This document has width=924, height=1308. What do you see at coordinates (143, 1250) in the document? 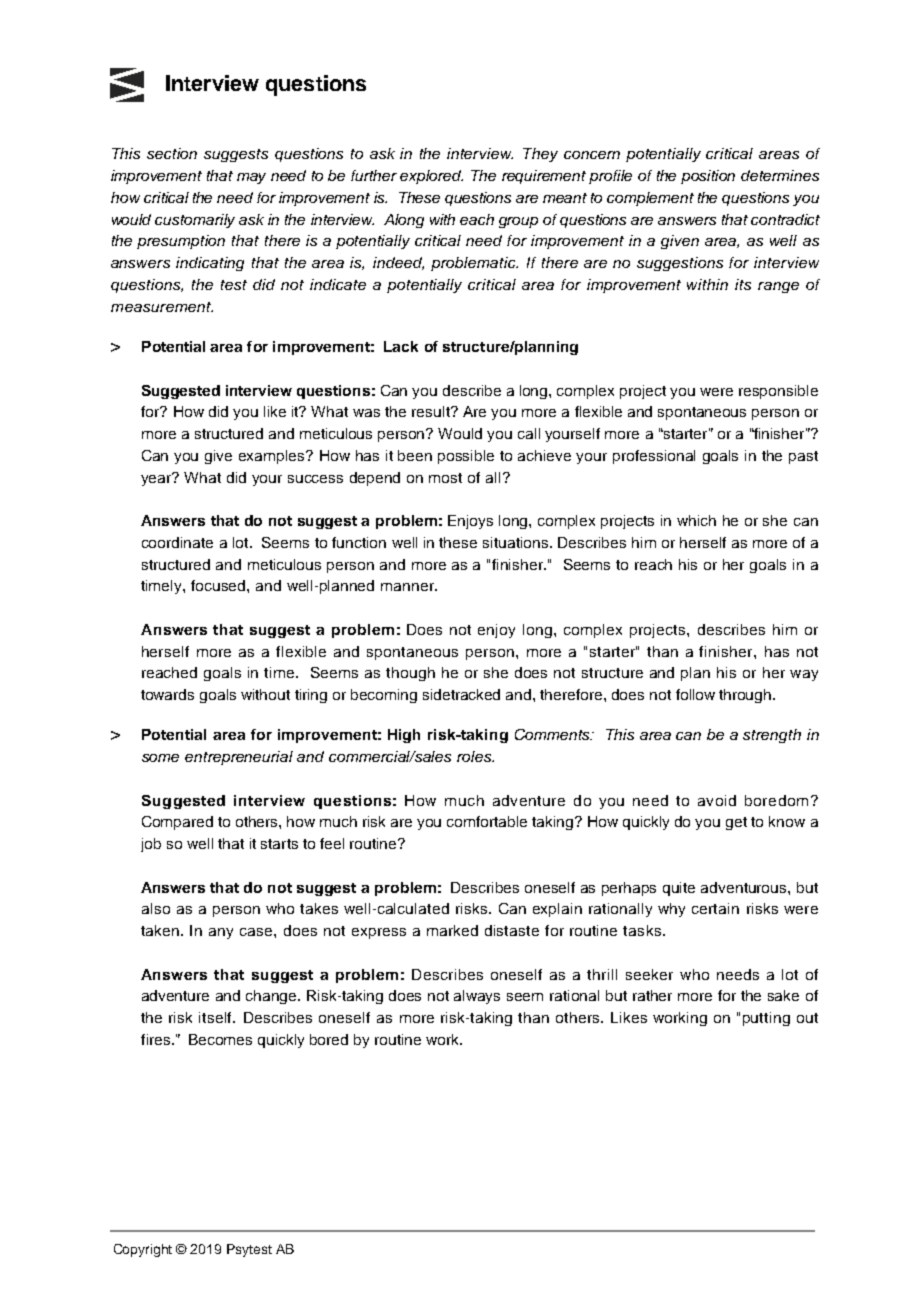
I see `Copyright` at bounding box center [143, 1250].
